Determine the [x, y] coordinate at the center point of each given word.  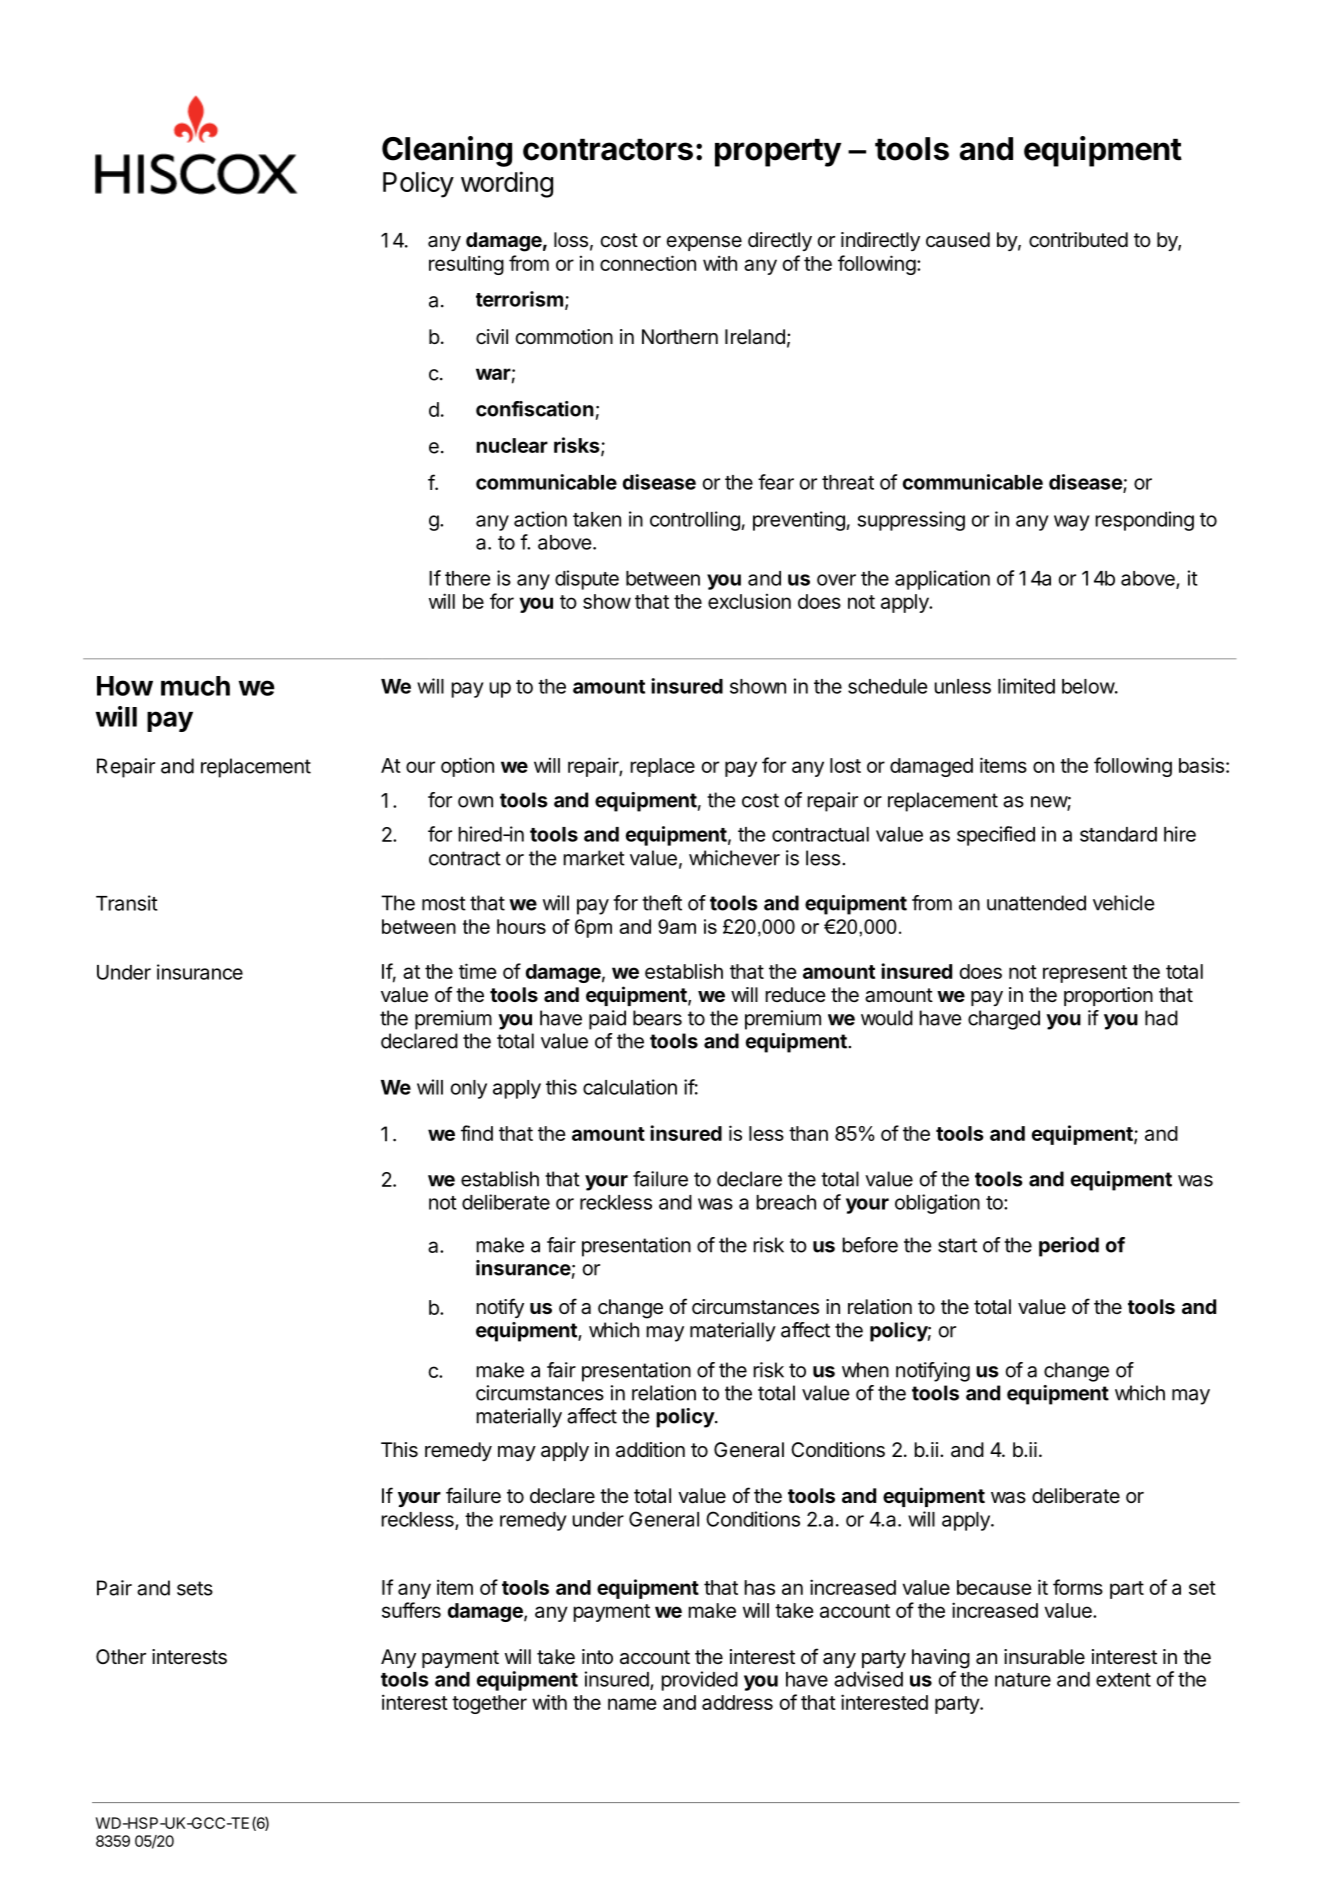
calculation [630, 1087]
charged [1004, 1020]
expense [704, 243]
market [594, 858]
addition [650, 1450]
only [469, 1089]
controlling [695, 521]
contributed [1078, 240]
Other [121, 1656]
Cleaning [447, 151]
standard [1118, 834]
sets [195, 1588]
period [1069, 1247]
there [467, 578]
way [1072, 523]
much [195, 686]
